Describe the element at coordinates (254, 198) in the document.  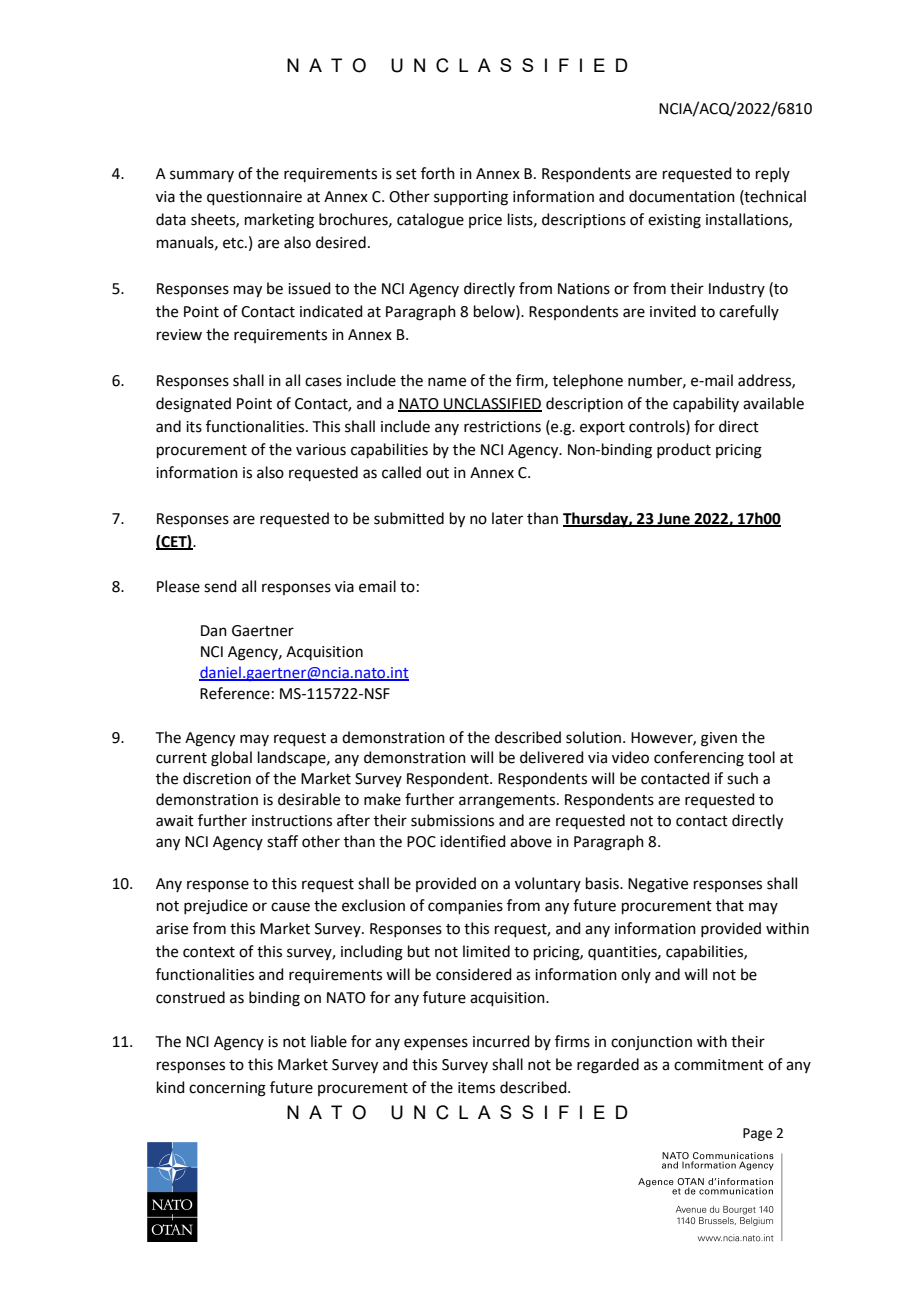
I see `questionnaire` at that location.
